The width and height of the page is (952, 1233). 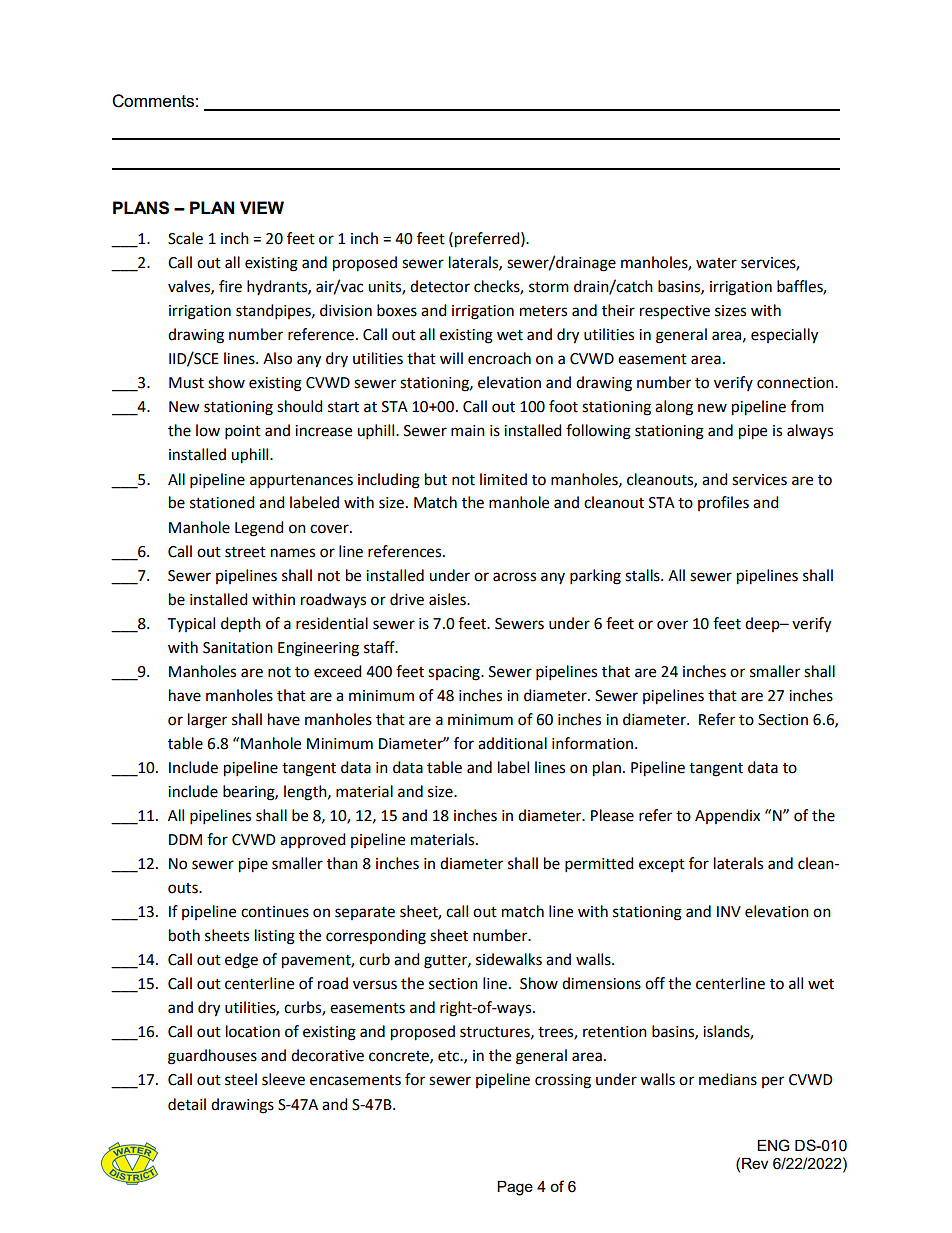 What do you see at coordinates (515, 1188) in the page?
I see `Page` at bounding box center [515, 1188].
